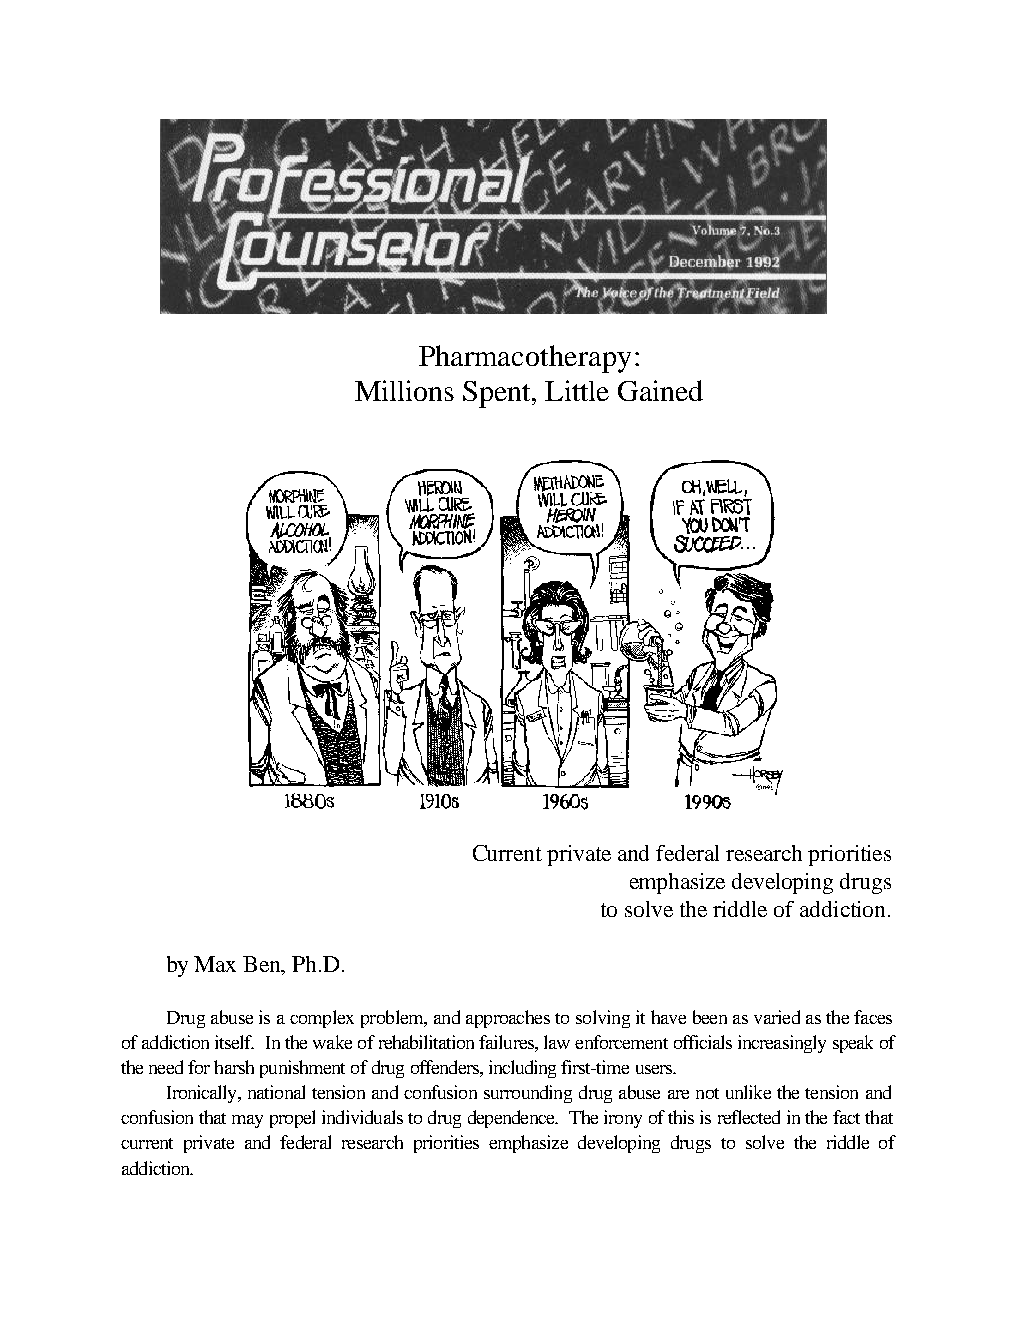 This document has width=1026, height=1328. Describe the element at coordinates (660, 390) in the document. I see `Gained` at that location.
